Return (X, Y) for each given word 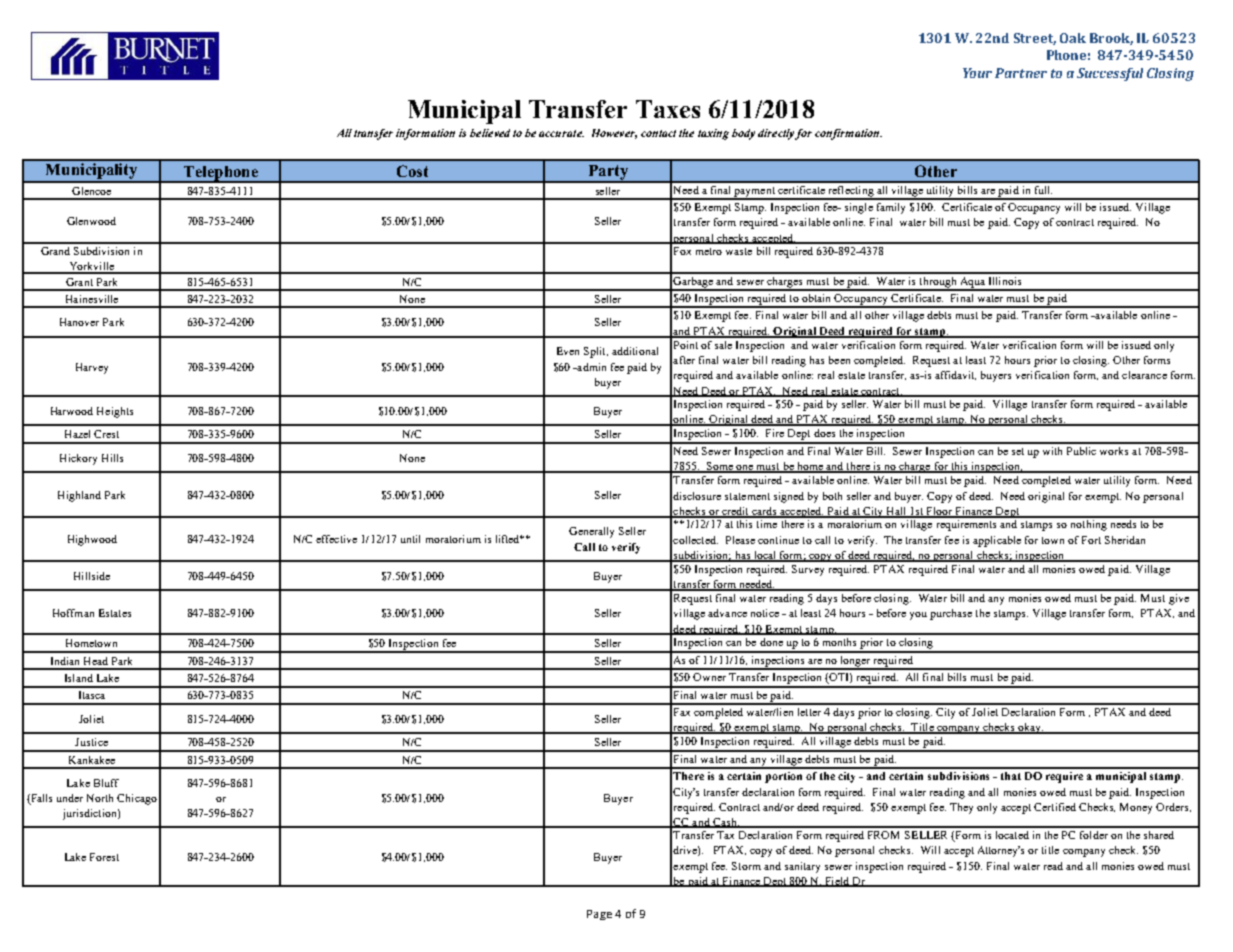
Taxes (668, 109)
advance (727, 613)
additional (635, 351)
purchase (951, 614)
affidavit (955, 375)
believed (490, 133)
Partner (1021, 73)
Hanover (79, 322)
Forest (104, 857)
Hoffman (73, 613)
